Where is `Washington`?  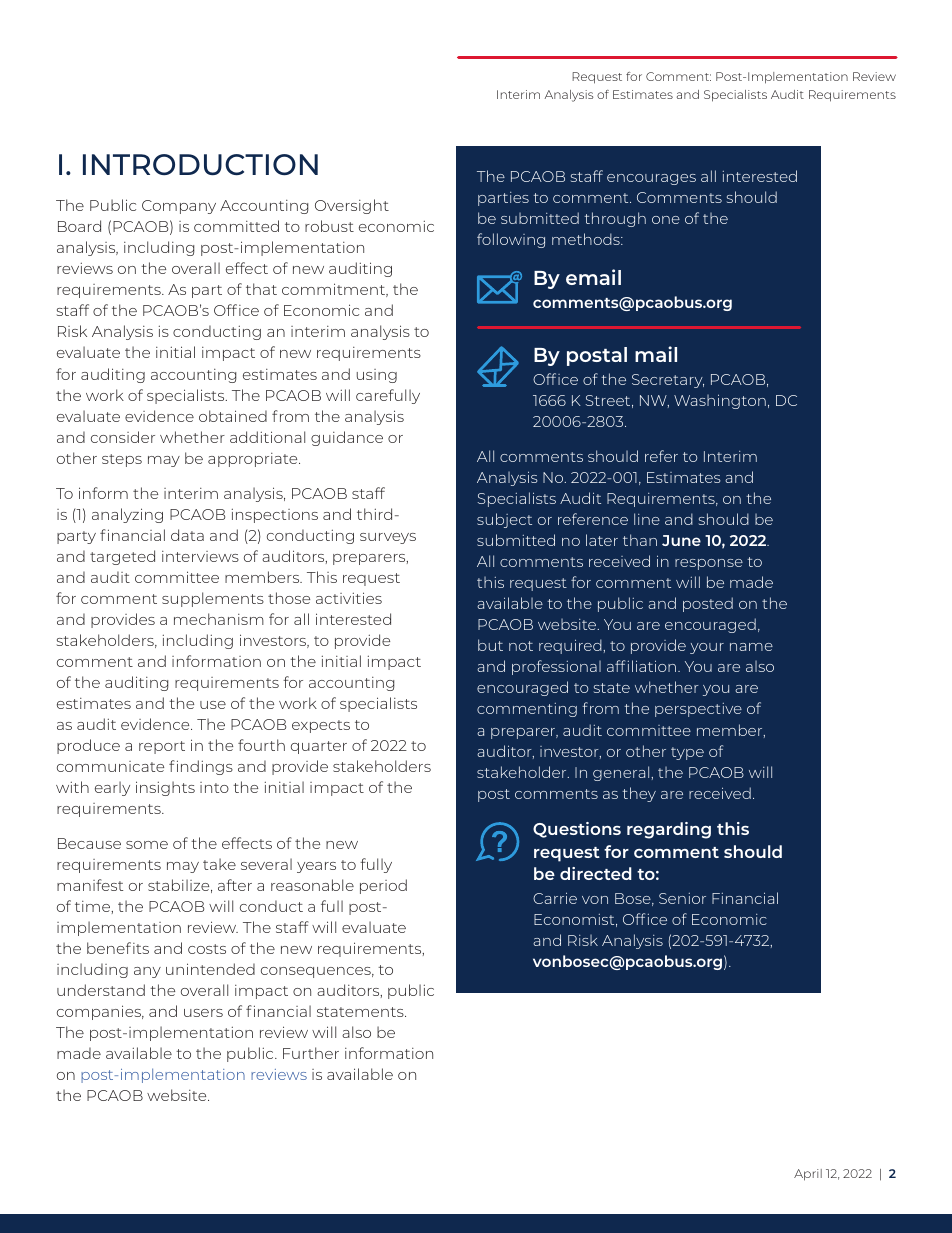
Washington is located at coordinates (720, 401).
